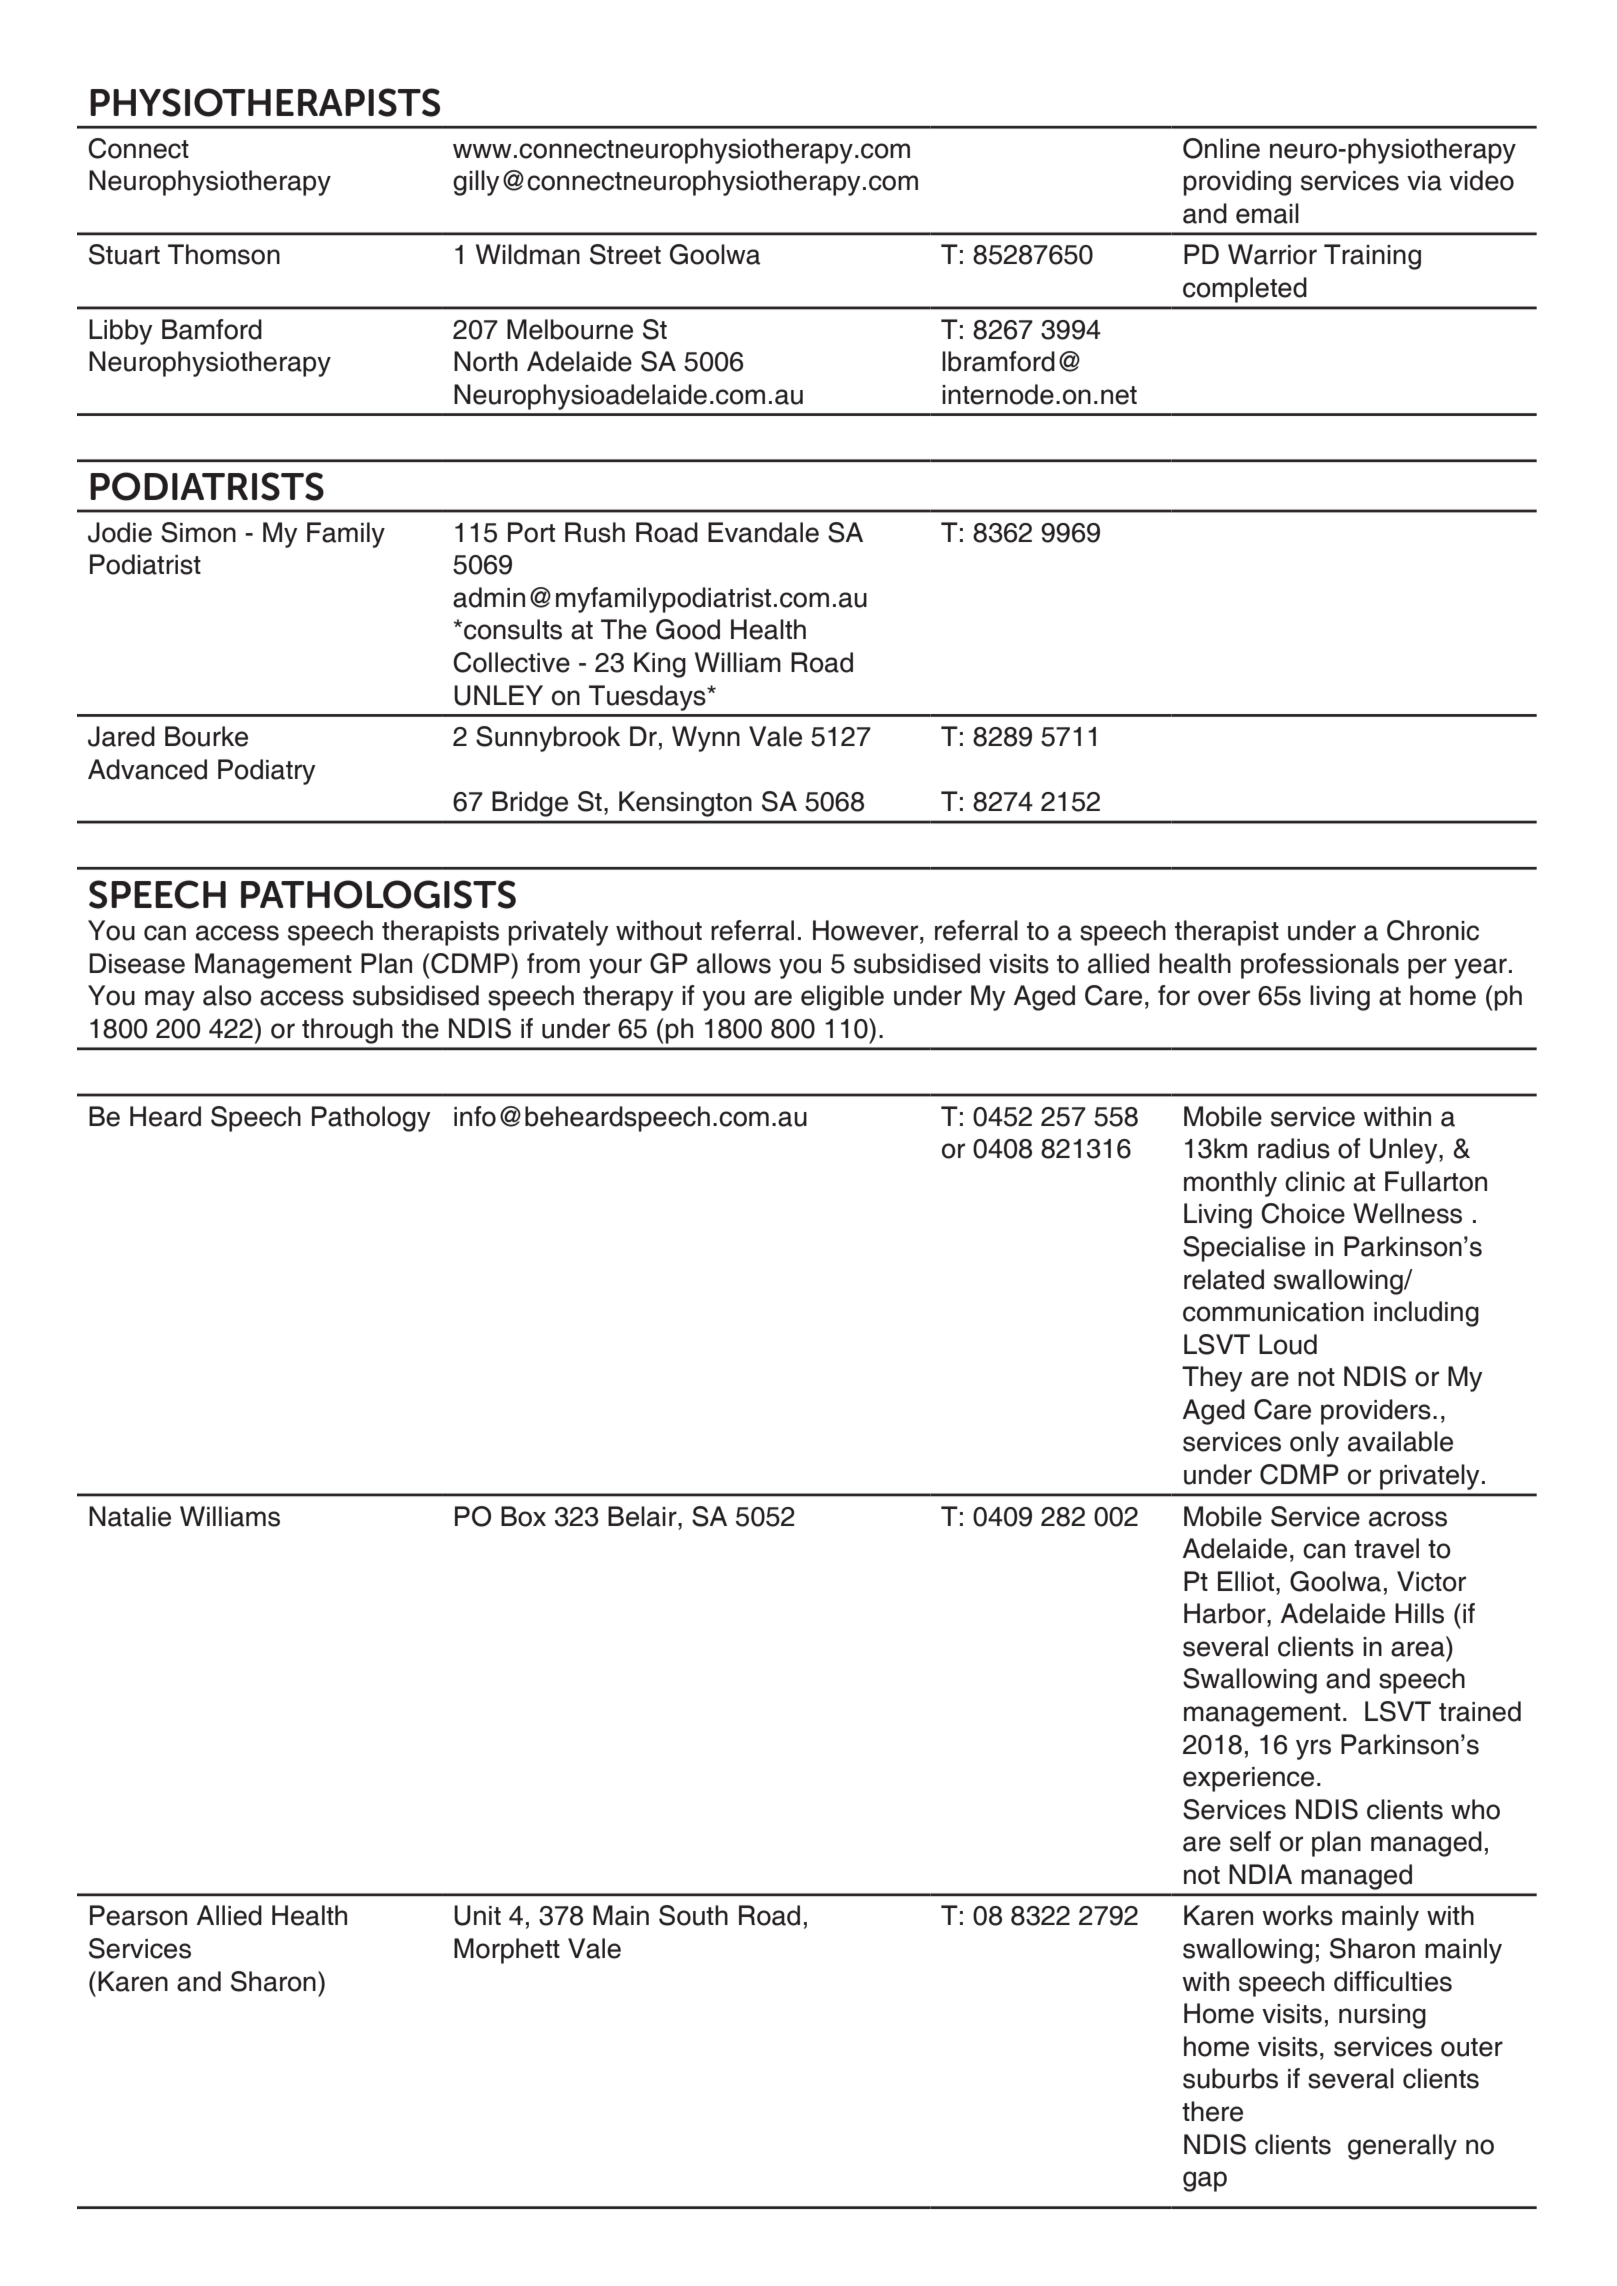  Describe the element at coordinates (1313, 1749) in the screenshot. I see `yrs` at that location.
